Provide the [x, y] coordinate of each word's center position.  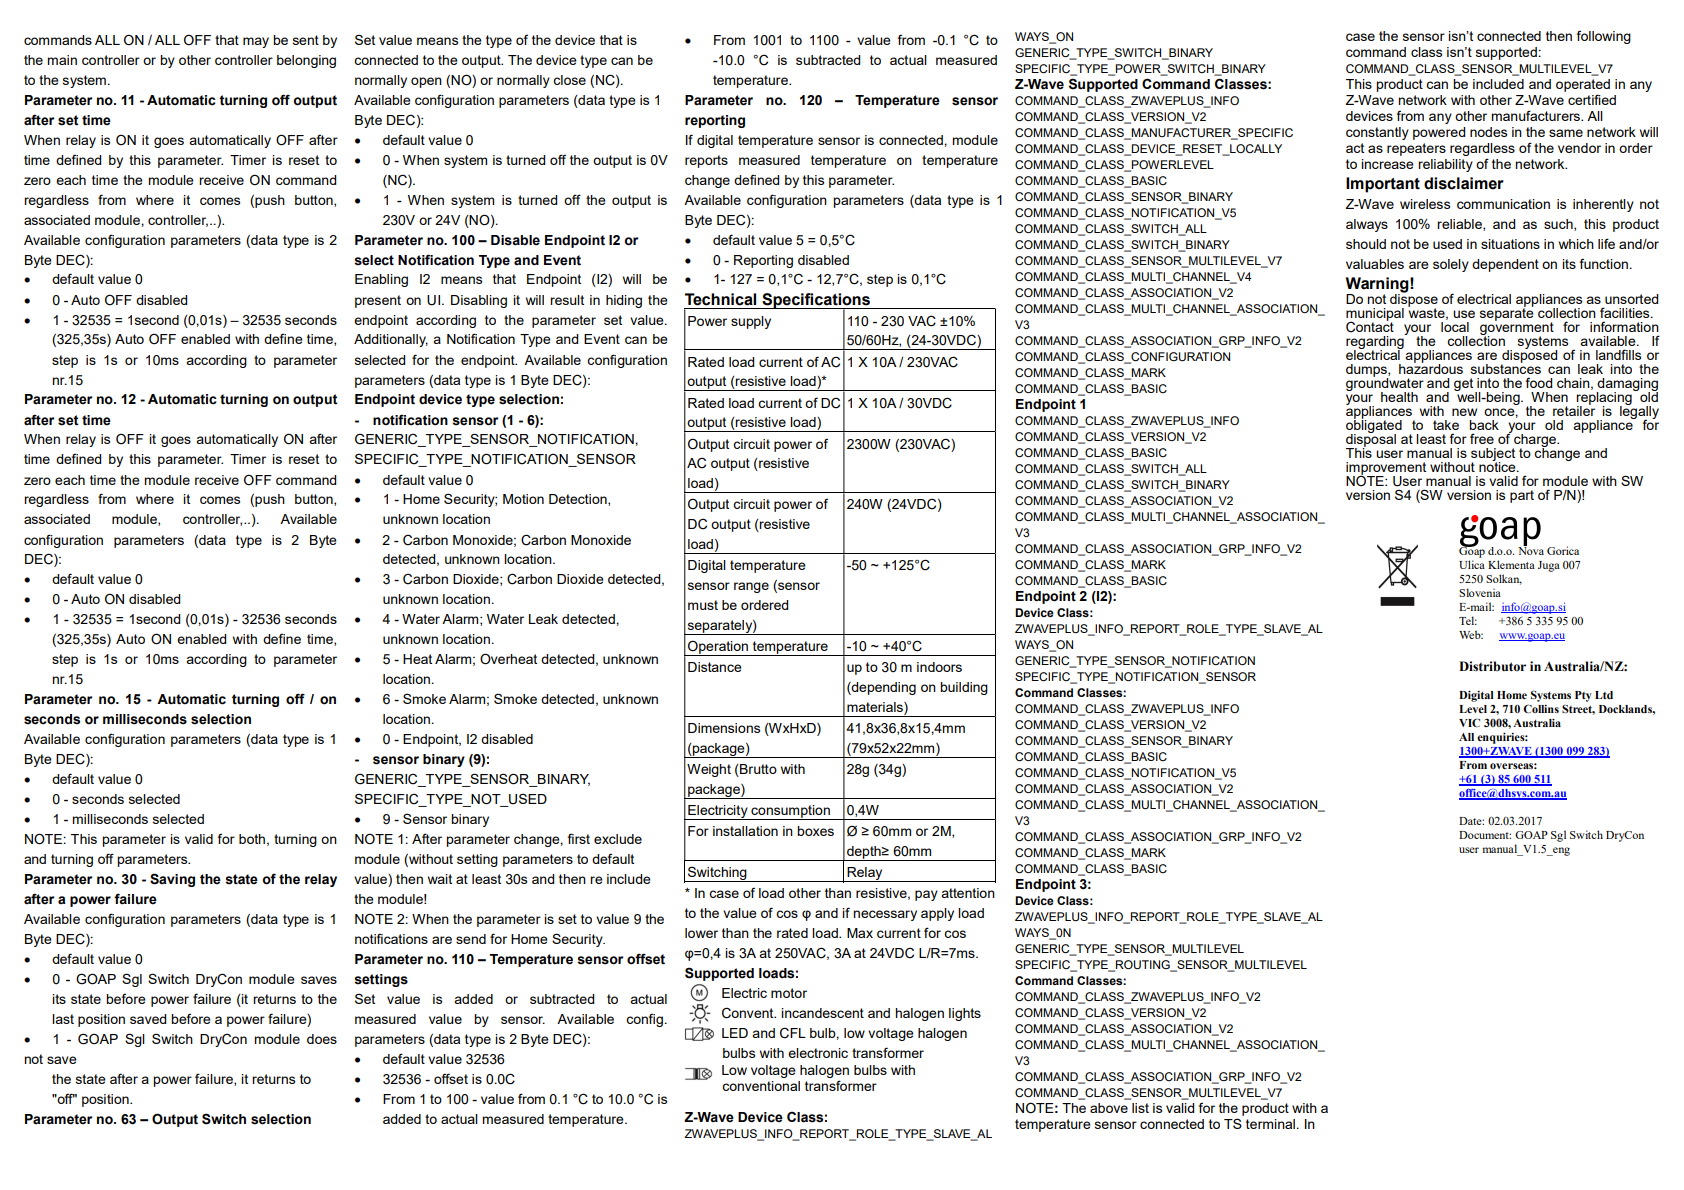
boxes [815, 831]
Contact [1370, 326]
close [569, 80]
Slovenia [1480, 592]
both [252, 839]
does [322, 1039]
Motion [523, 499]
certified [1592, 99]
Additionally [391, 340]
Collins [1541, 708]
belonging [306, 61]
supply [751, 322]
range [751, 587]
